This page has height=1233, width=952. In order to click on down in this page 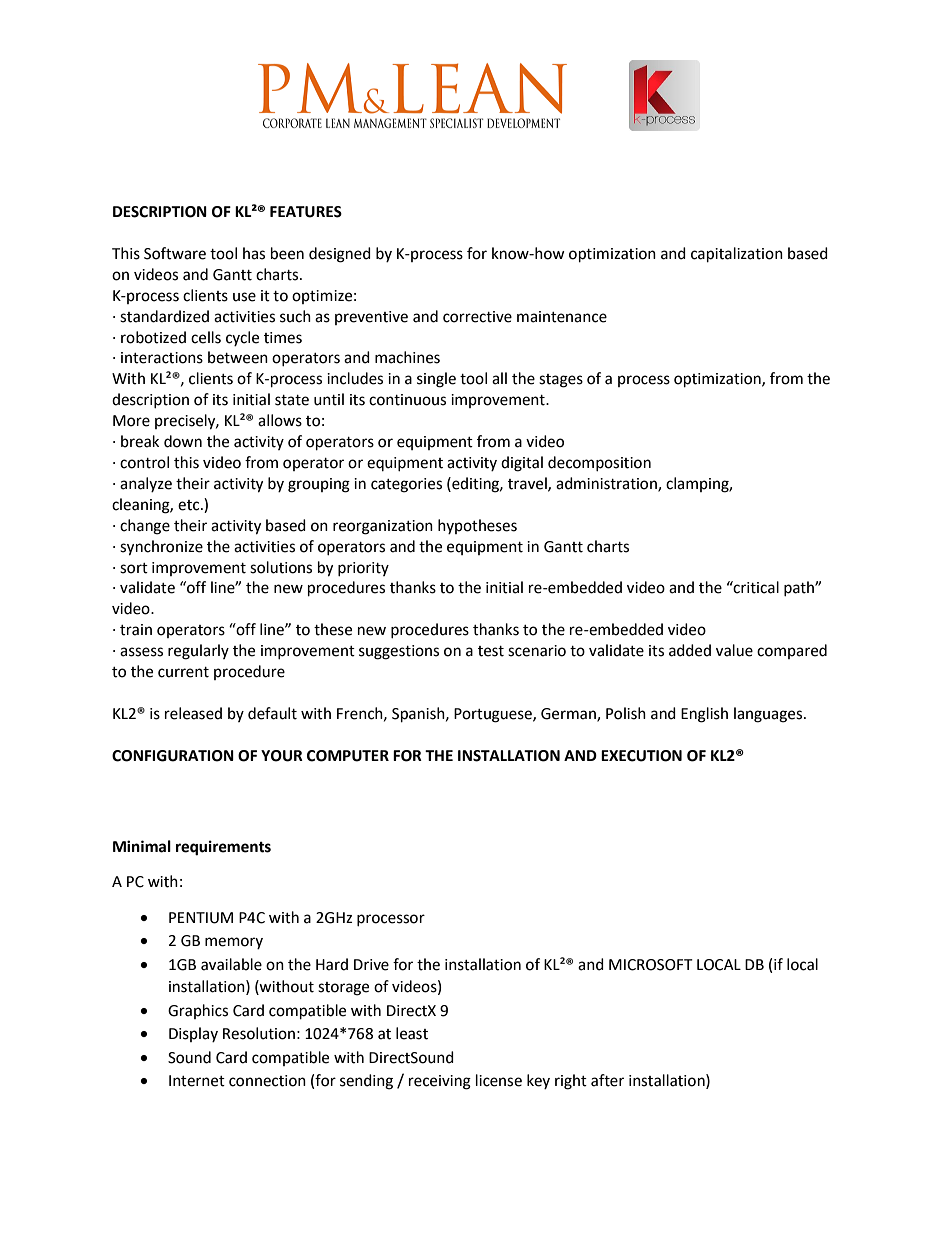, I will do `click(183, 441)`.
